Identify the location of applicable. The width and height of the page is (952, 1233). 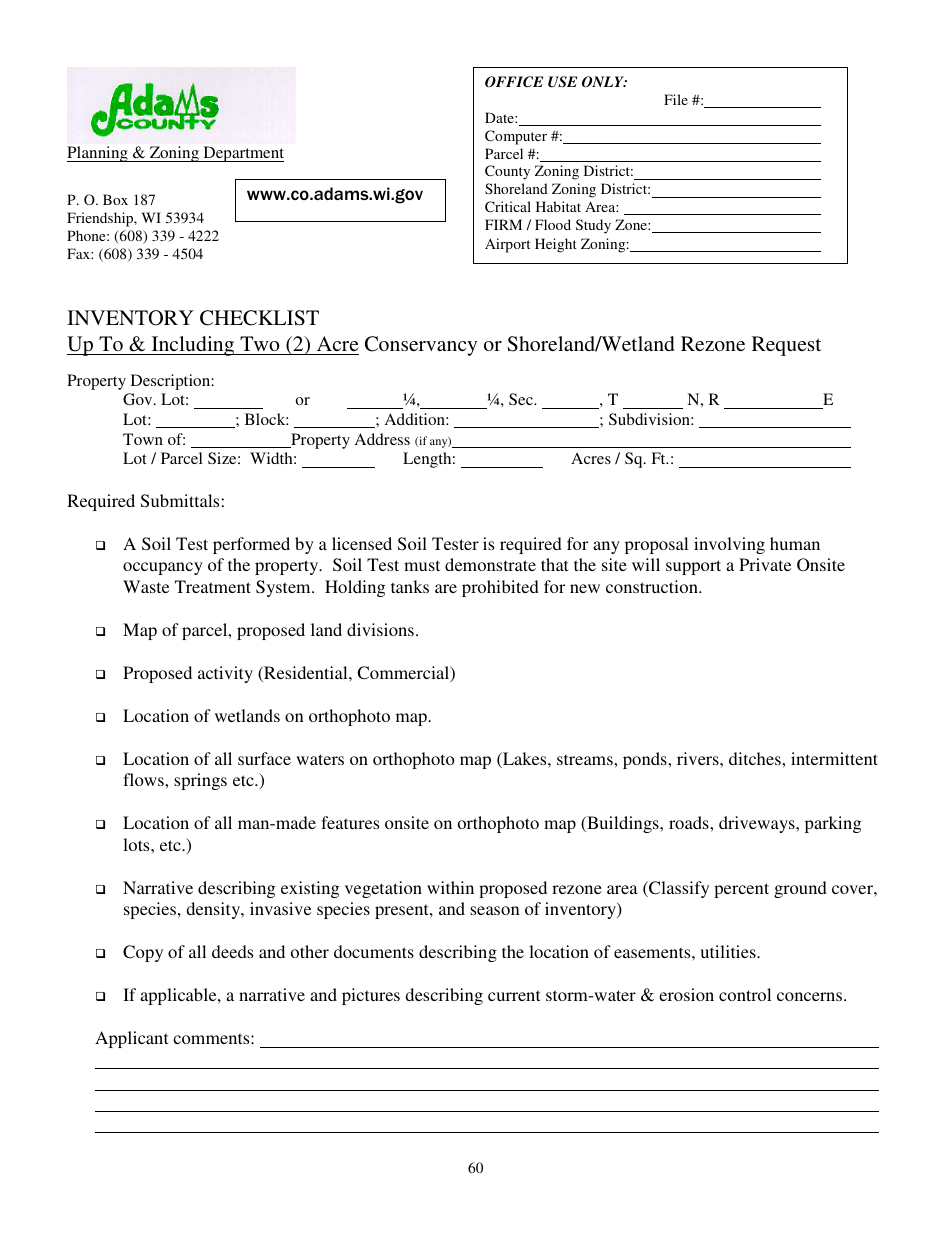
(179, 996).
